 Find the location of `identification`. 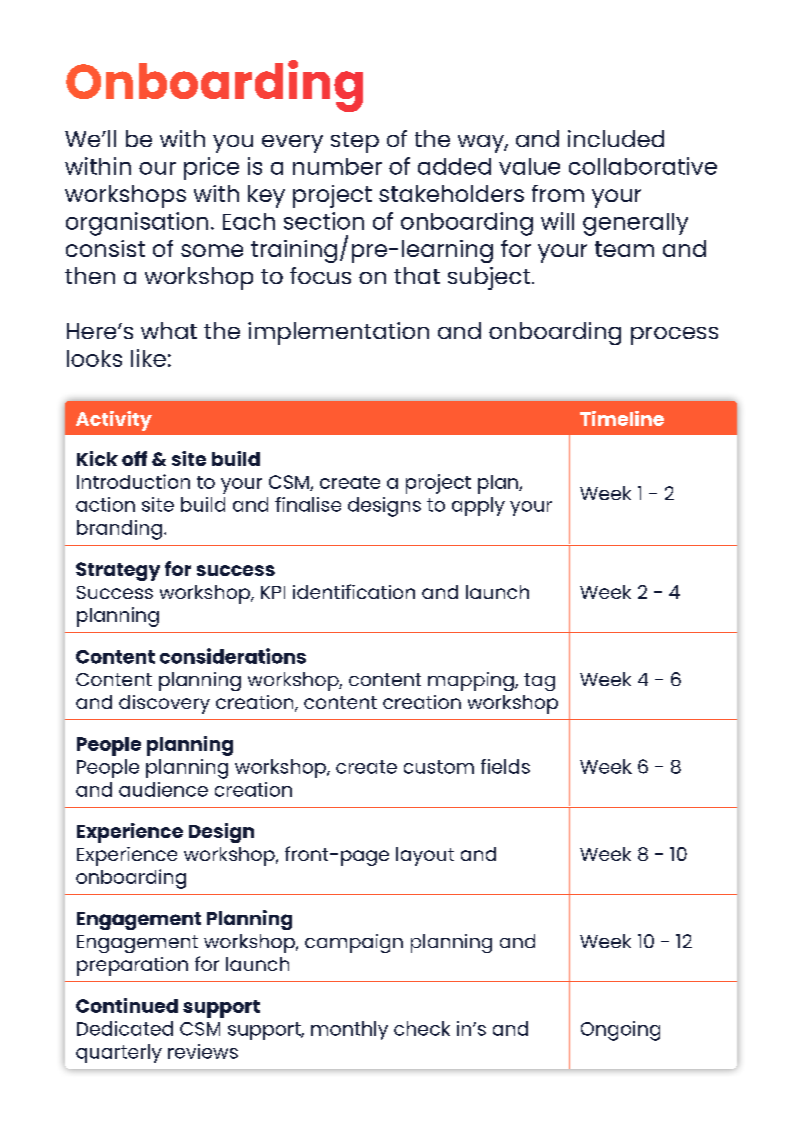

identification is located at coordinates (354, 591).
